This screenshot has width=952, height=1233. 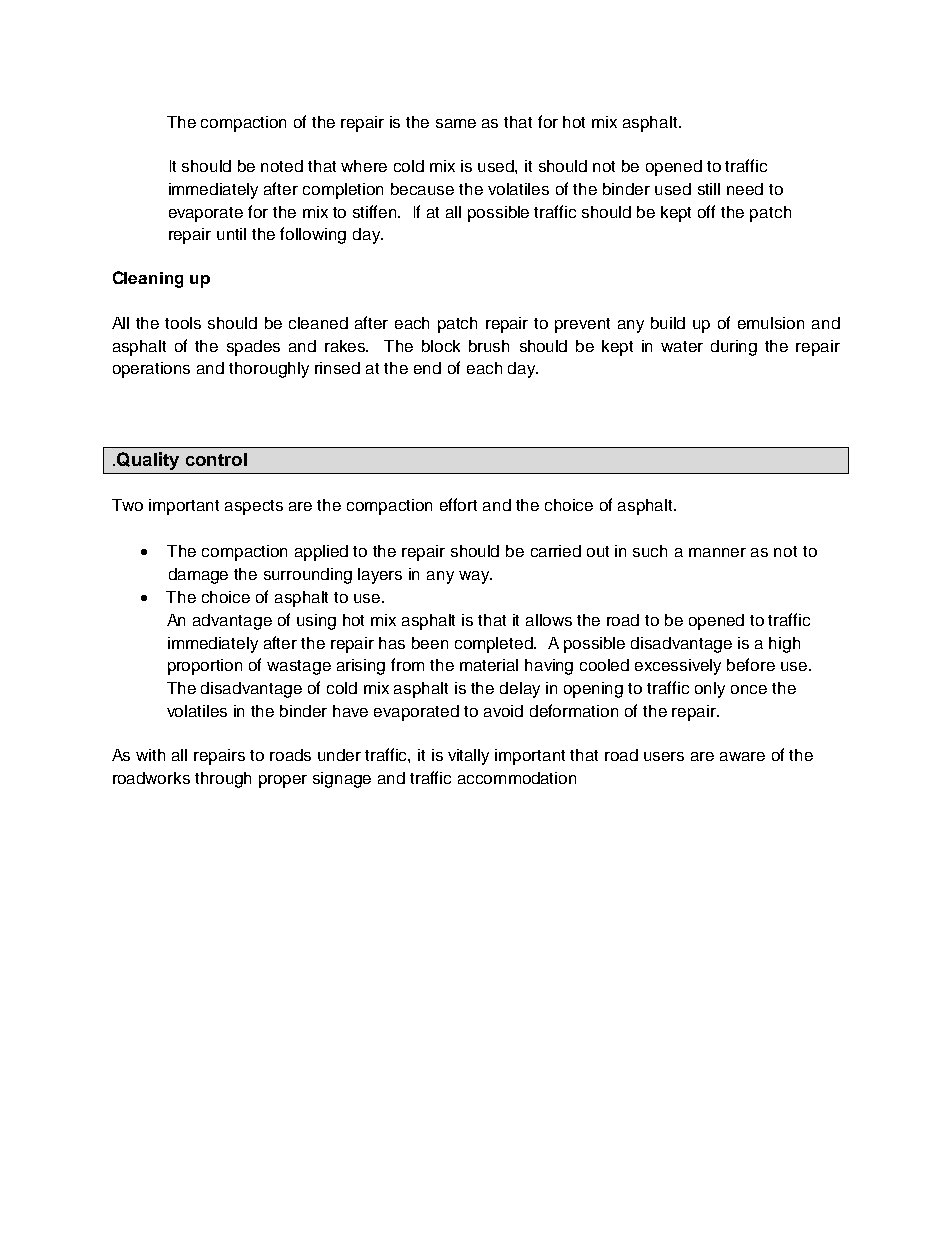 I want to click on same, so click(x=456, y=123).
